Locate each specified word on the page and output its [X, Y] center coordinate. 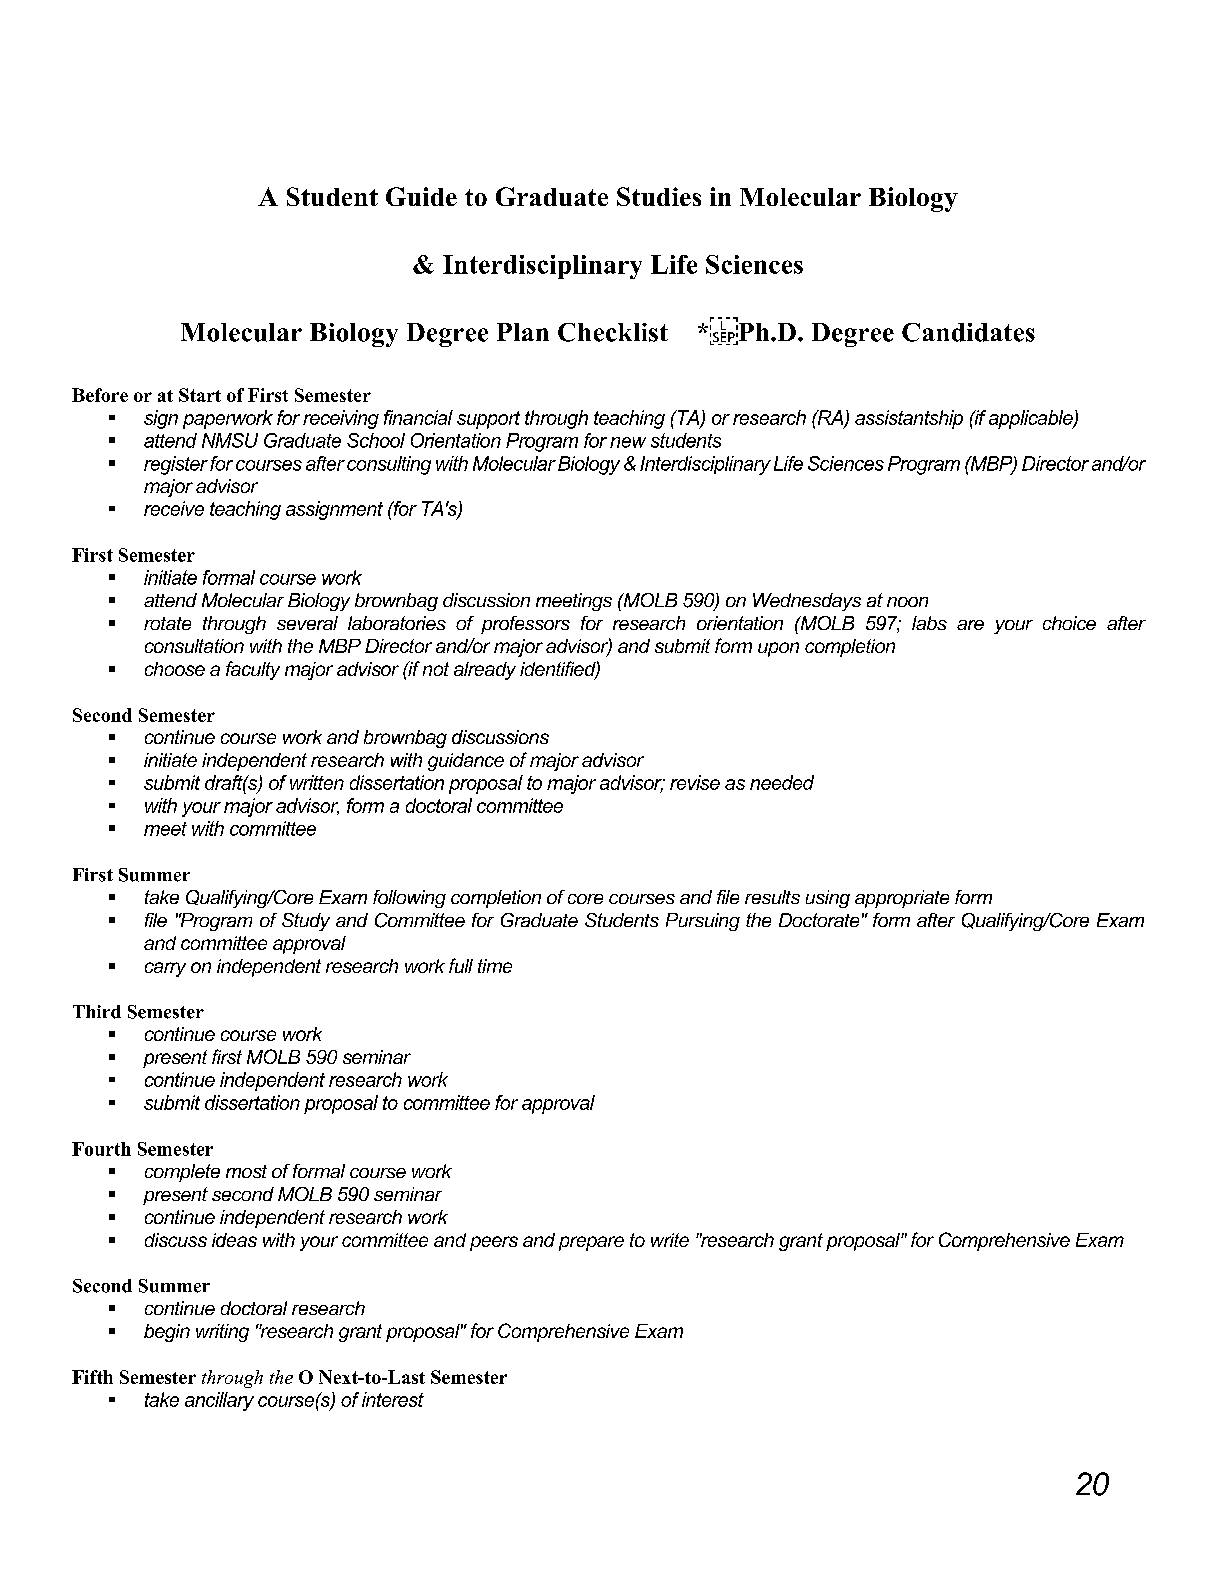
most [246, 1171]
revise [695, 782]
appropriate [902, 899]
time [495, 966]
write [670, 1240]
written [317, 782]
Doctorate [819, 920]
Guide [421, 196]
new [628, 442]
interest [393, 1399]
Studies [659, 196]
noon [907, 602]
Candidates [968, 332]
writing [222, 1333]
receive [174, 508]
